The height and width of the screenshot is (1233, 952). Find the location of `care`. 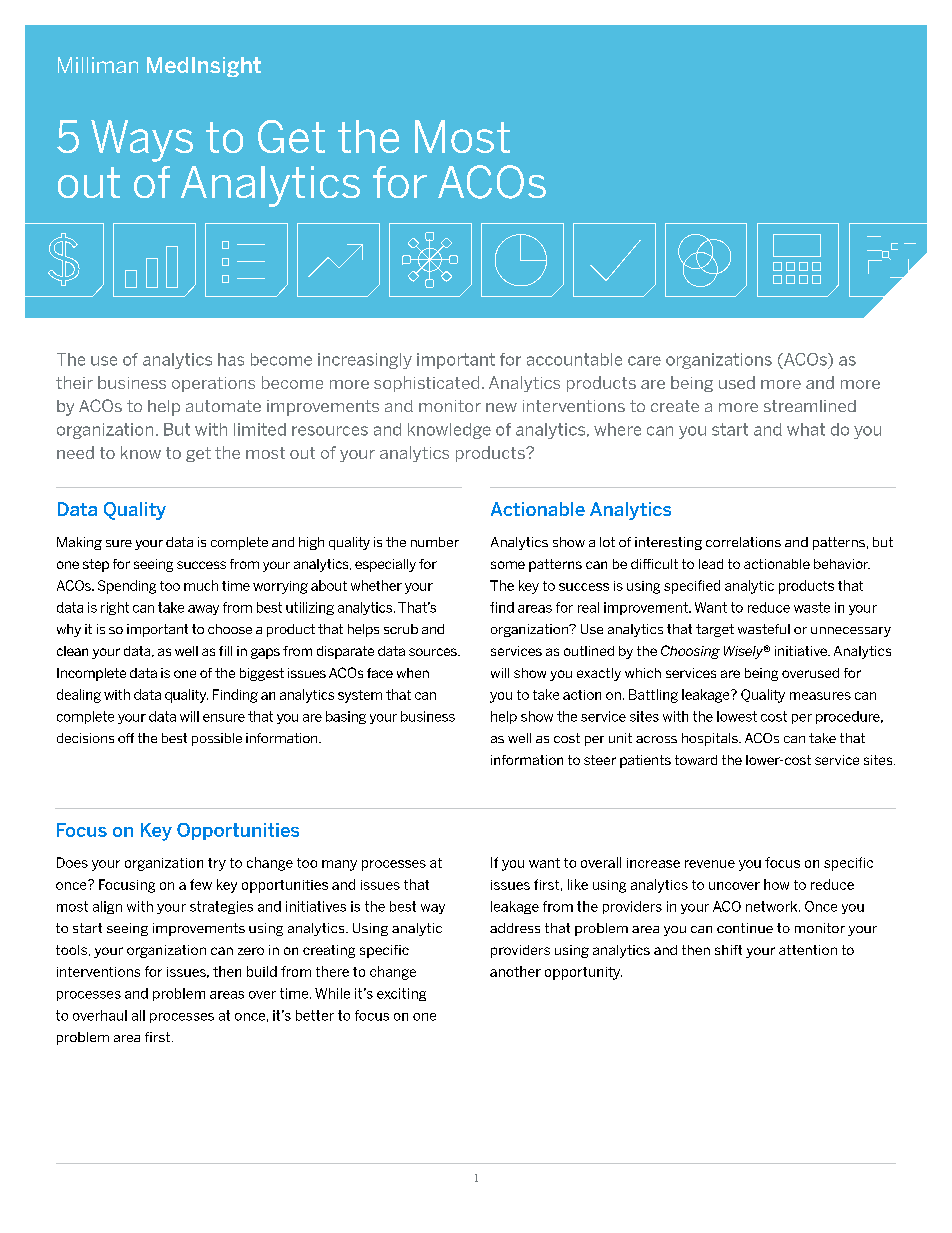

care is located at coordinates (644, 361).
